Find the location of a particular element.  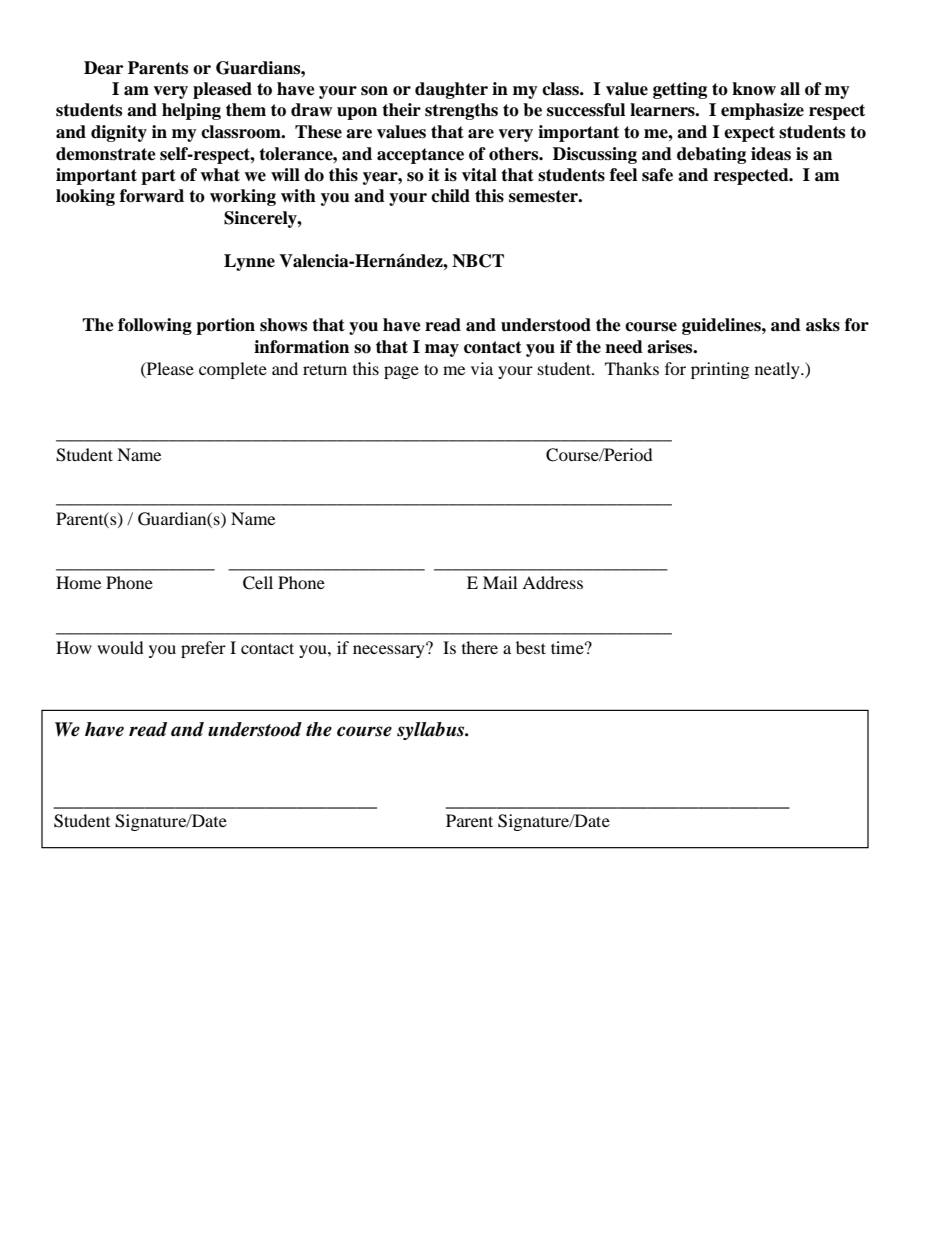

know is located at coordinates (754, 89).
